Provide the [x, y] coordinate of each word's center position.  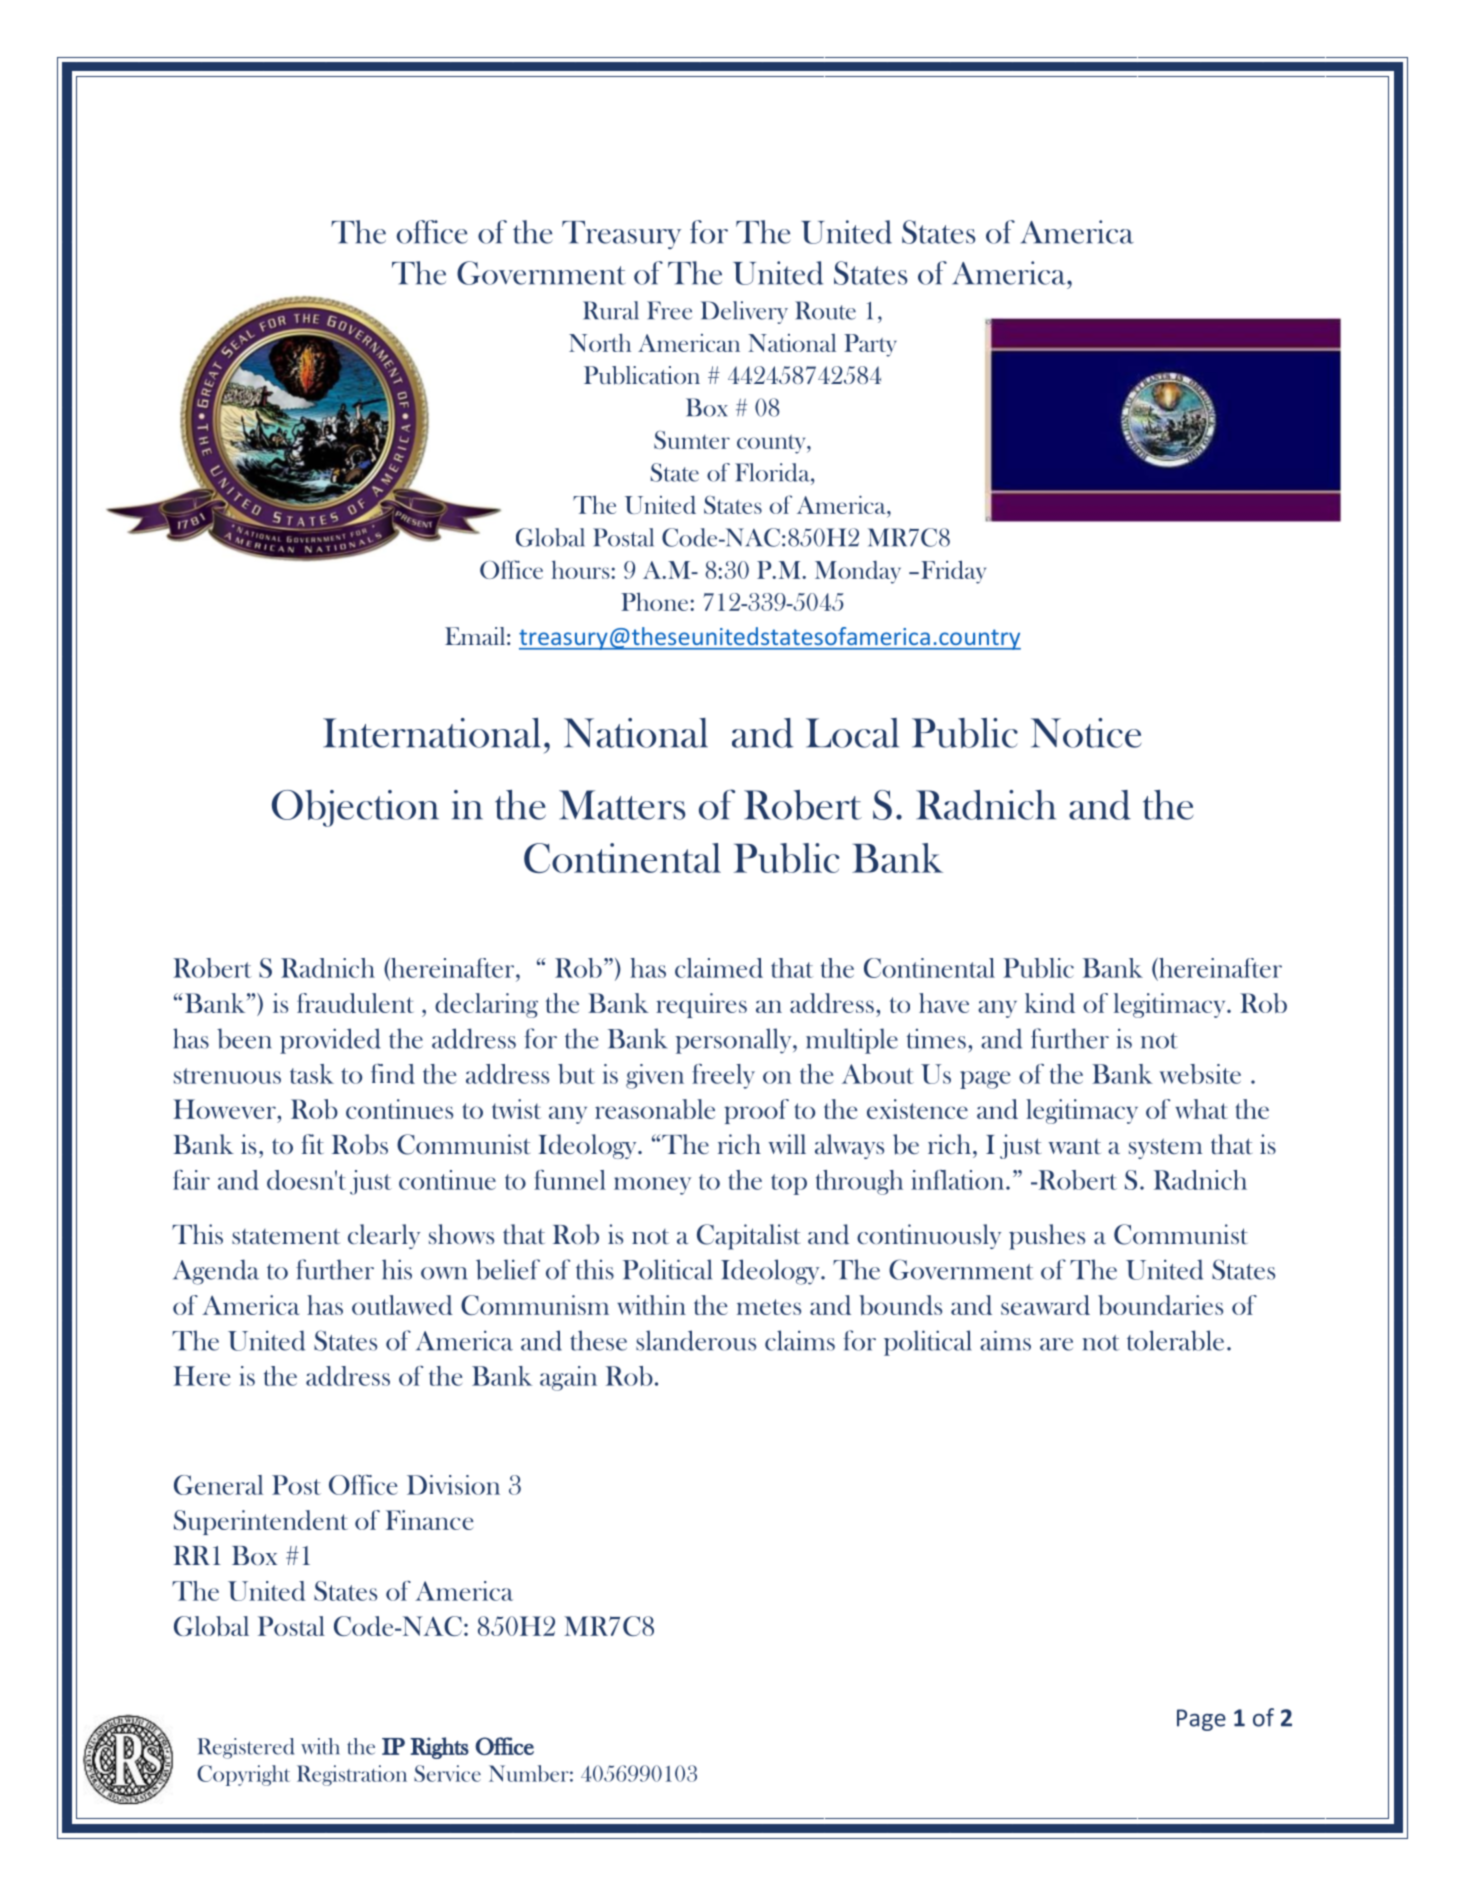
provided [330, 1041]
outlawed [402, 1305]
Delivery [744, 312]
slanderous [696, 1340]
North [600, 342]
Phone [656, 601]
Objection [355, 808]
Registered [245, 1748]
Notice [1086, 733]
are [1056, 1344]
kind [1050, 1003]
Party [870, 345]
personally [734, 1041]
